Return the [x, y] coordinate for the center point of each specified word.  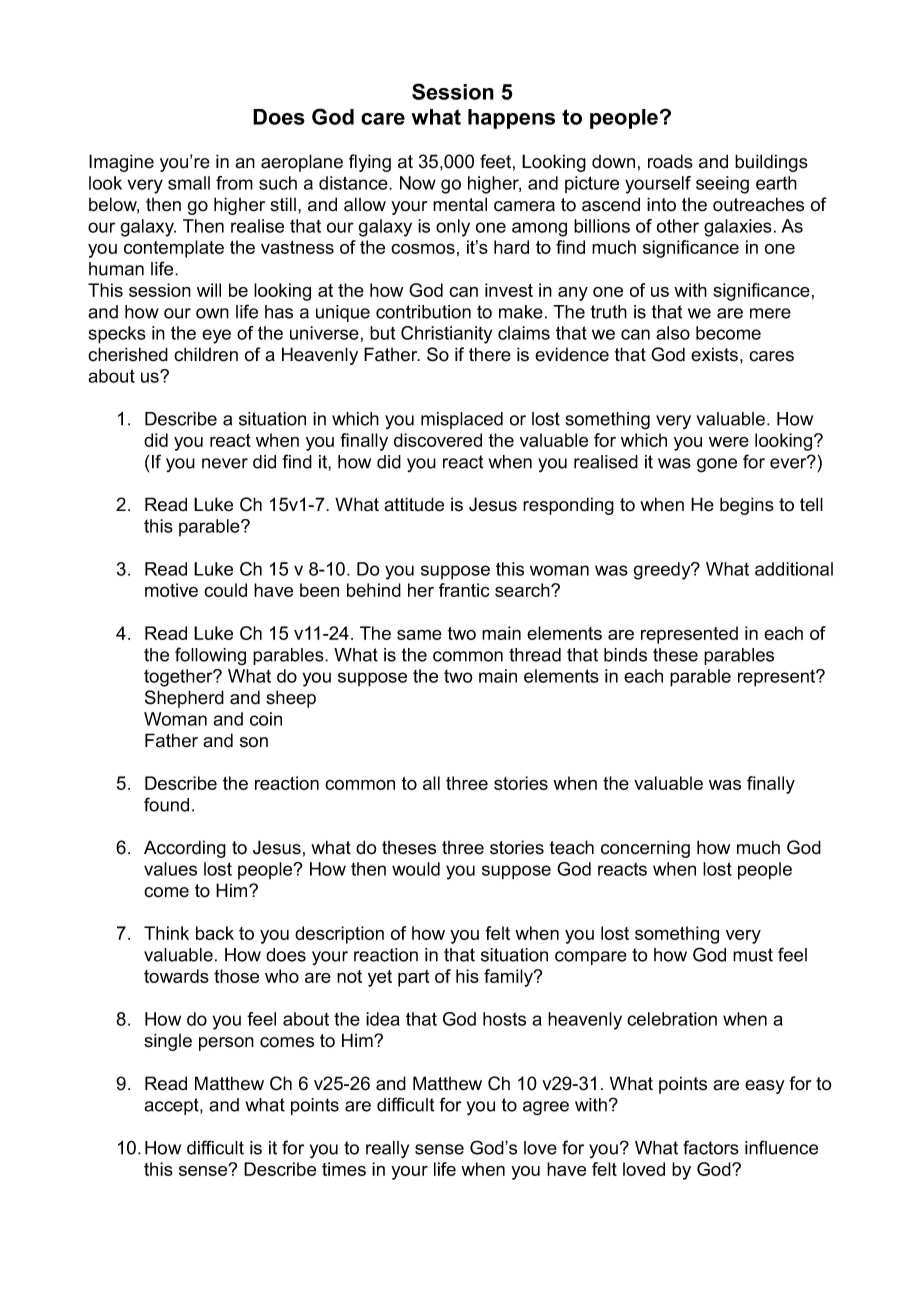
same [419, 635]
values [170, 869]
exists [714, 354]
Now [418, 183]
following [210, 656]
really [387, 1150]
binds [625, 655]
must [753, 955]
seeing [722, 185]
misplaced [462, 420]
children [206, 354]
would [416, 869]
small [189, 183]
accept [172, 1106]
